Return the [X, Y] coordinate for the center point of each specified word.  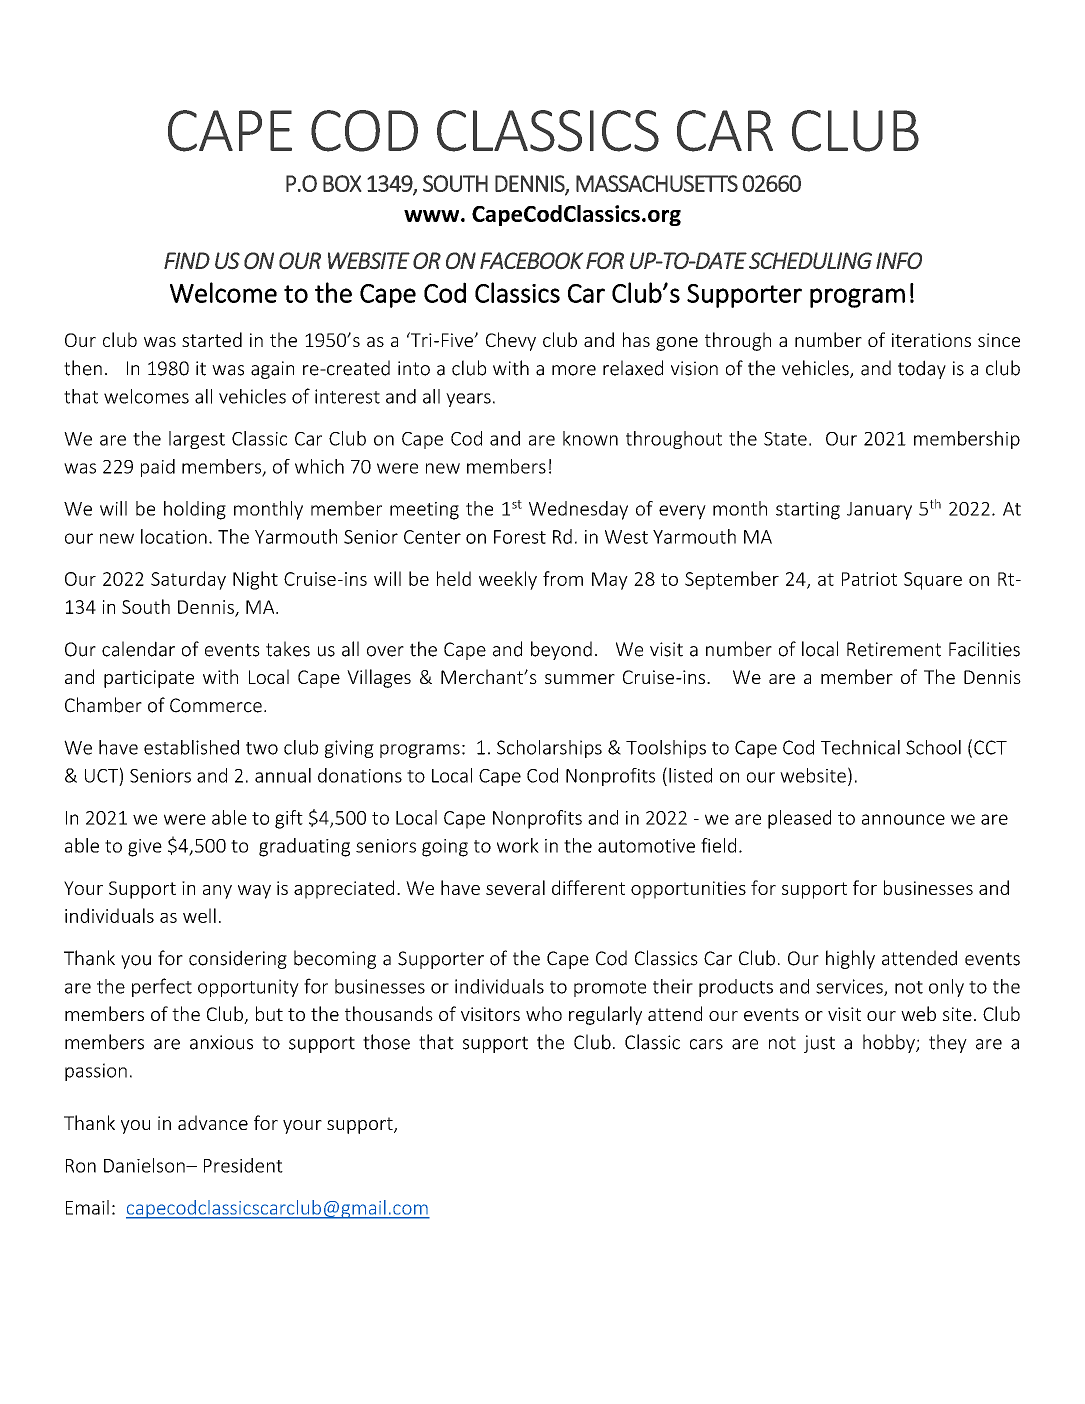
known [590, 438]
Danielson [145, 1165]
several [515, 887]
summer [580, 679]
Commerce [216, 705]
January [879, 511]
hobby [890, 1043]
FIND [187, 260]
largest [197, 440]
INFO [899, 260]
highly [850, 959]
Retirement [894, 649]
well [199, 915]
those [386, 1042]
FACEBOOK [531, 260]
